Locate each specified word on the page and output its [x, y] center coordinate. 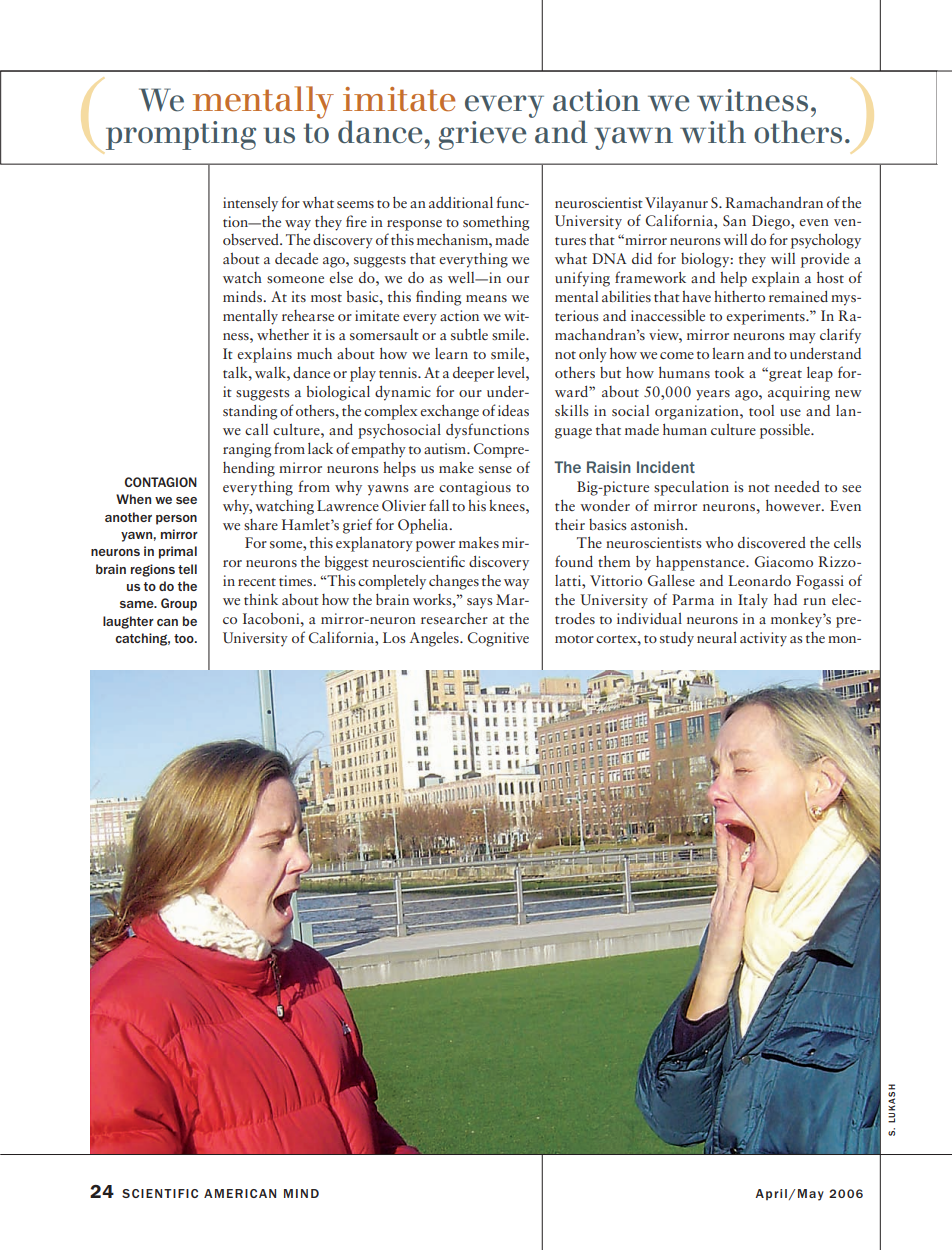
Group [179, 604]
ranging [247, 450]
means [486, 298]
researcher [454, 618]
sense [495, 469]
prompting [181, 135]
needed [797, 486]
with [713, 131]
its [298, 296]
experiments [766, 317]
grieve [482, 135]
